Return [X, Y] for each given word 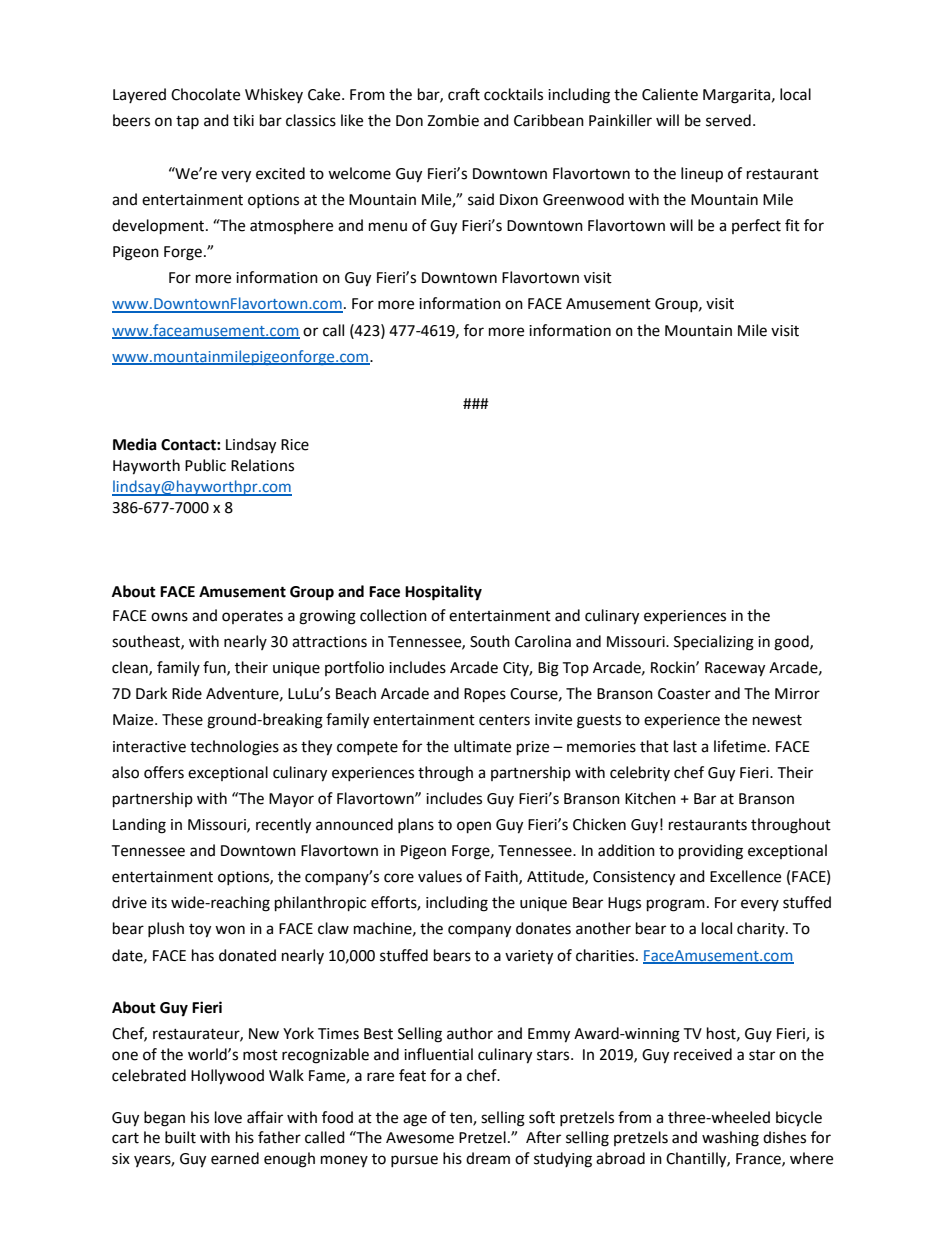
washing [730, 1139]
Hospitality [443, 593]
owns [169, 617]
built [180, 1137]
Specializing [714, 643]
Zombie [453, 120]
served [728, 120]
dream [488, 1158]
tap [187, 122]
